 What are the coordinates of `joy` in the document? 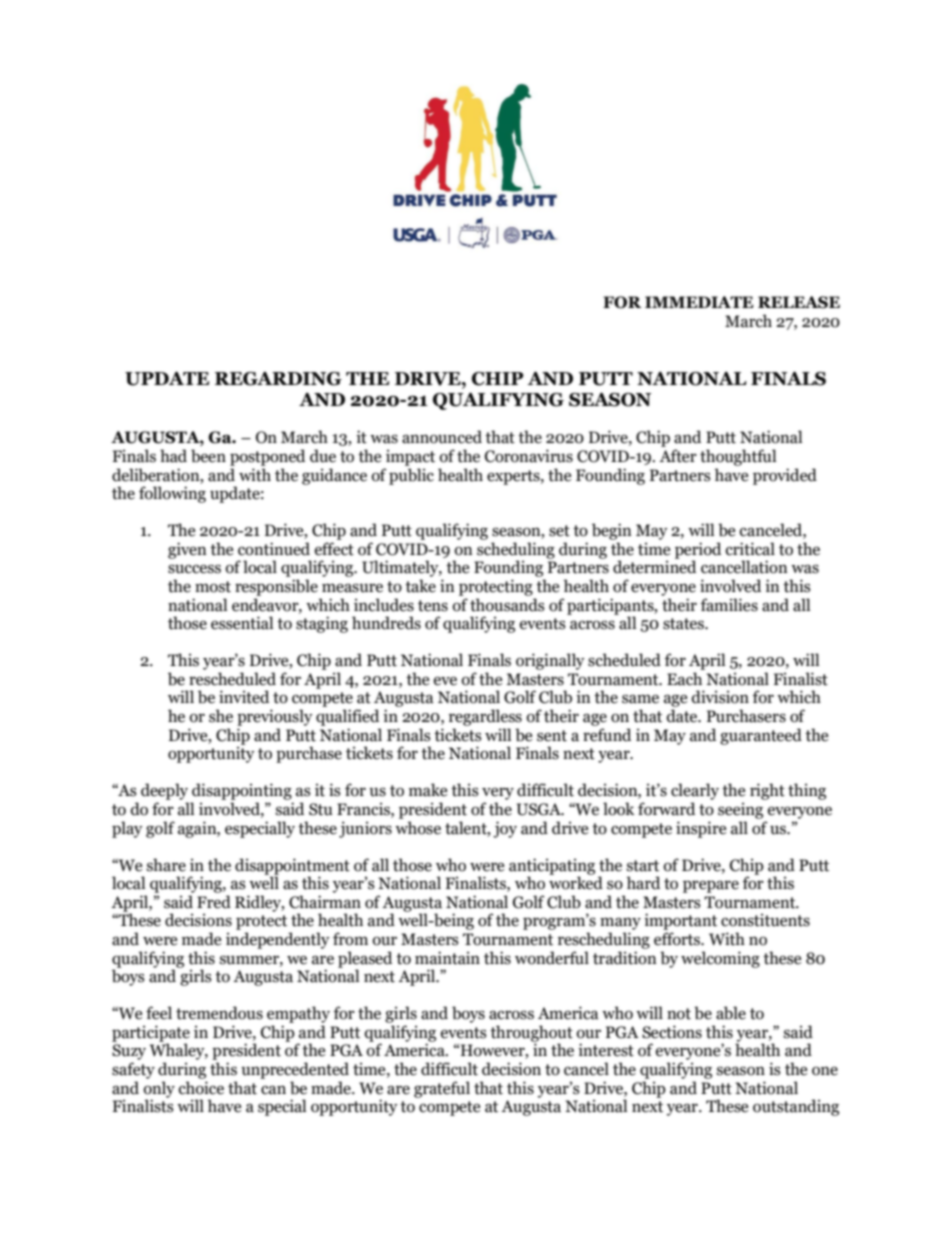 It's located at (505, 829).
